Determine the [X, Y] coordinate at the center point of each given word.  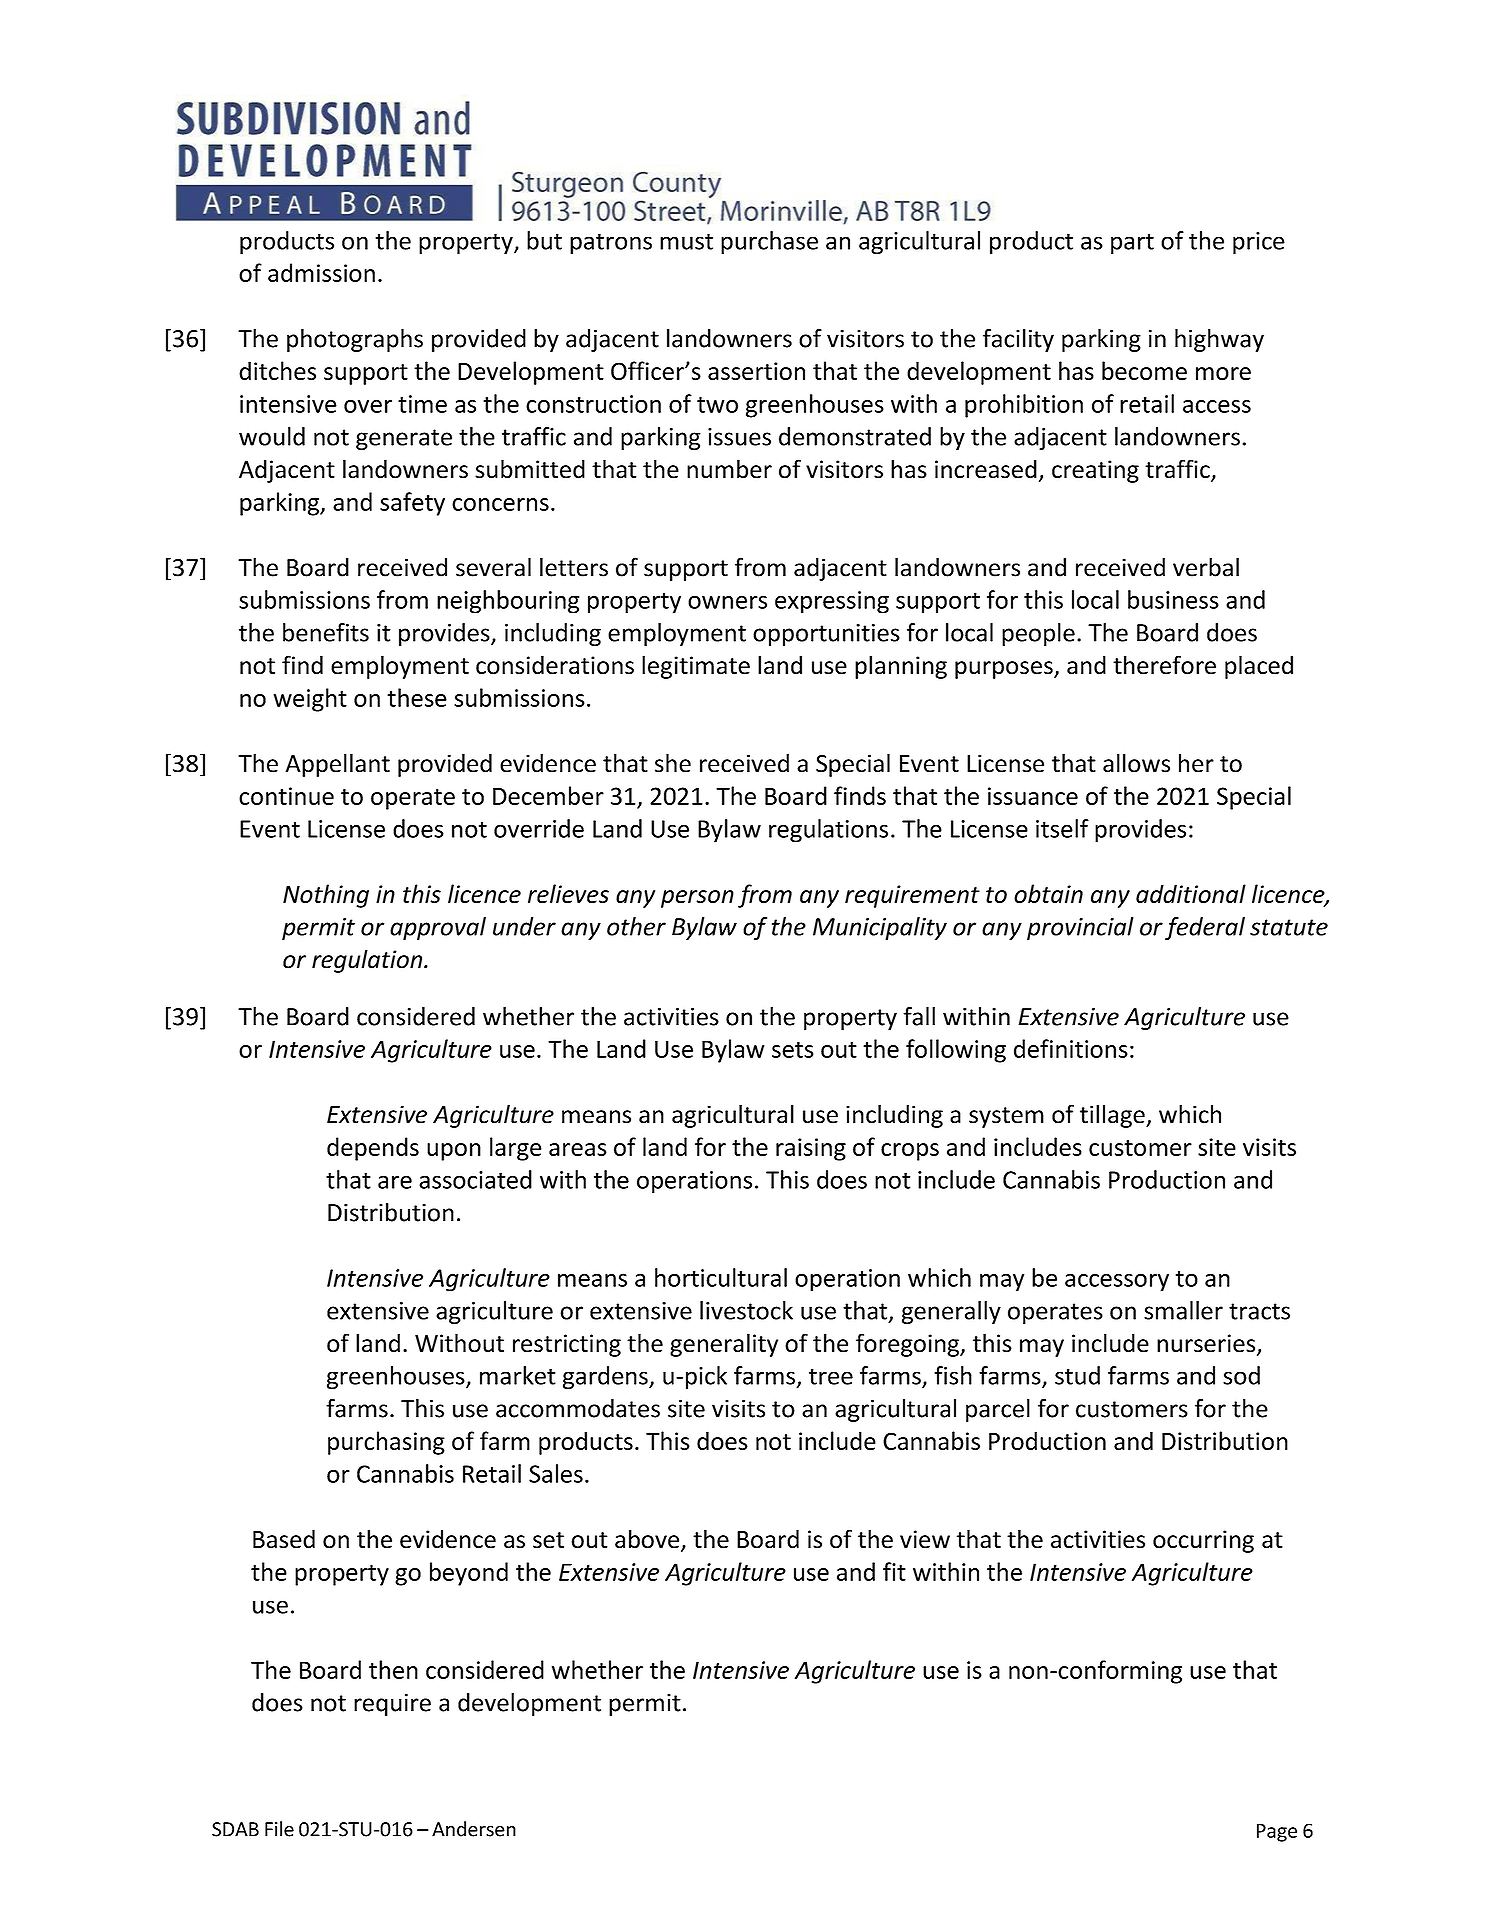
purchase [769, 243]
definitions [1071, 1048]
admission [321, 272]
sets [793, 1050]
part [1132, 244]
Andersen [474, 1829]
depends [373, 1149]
